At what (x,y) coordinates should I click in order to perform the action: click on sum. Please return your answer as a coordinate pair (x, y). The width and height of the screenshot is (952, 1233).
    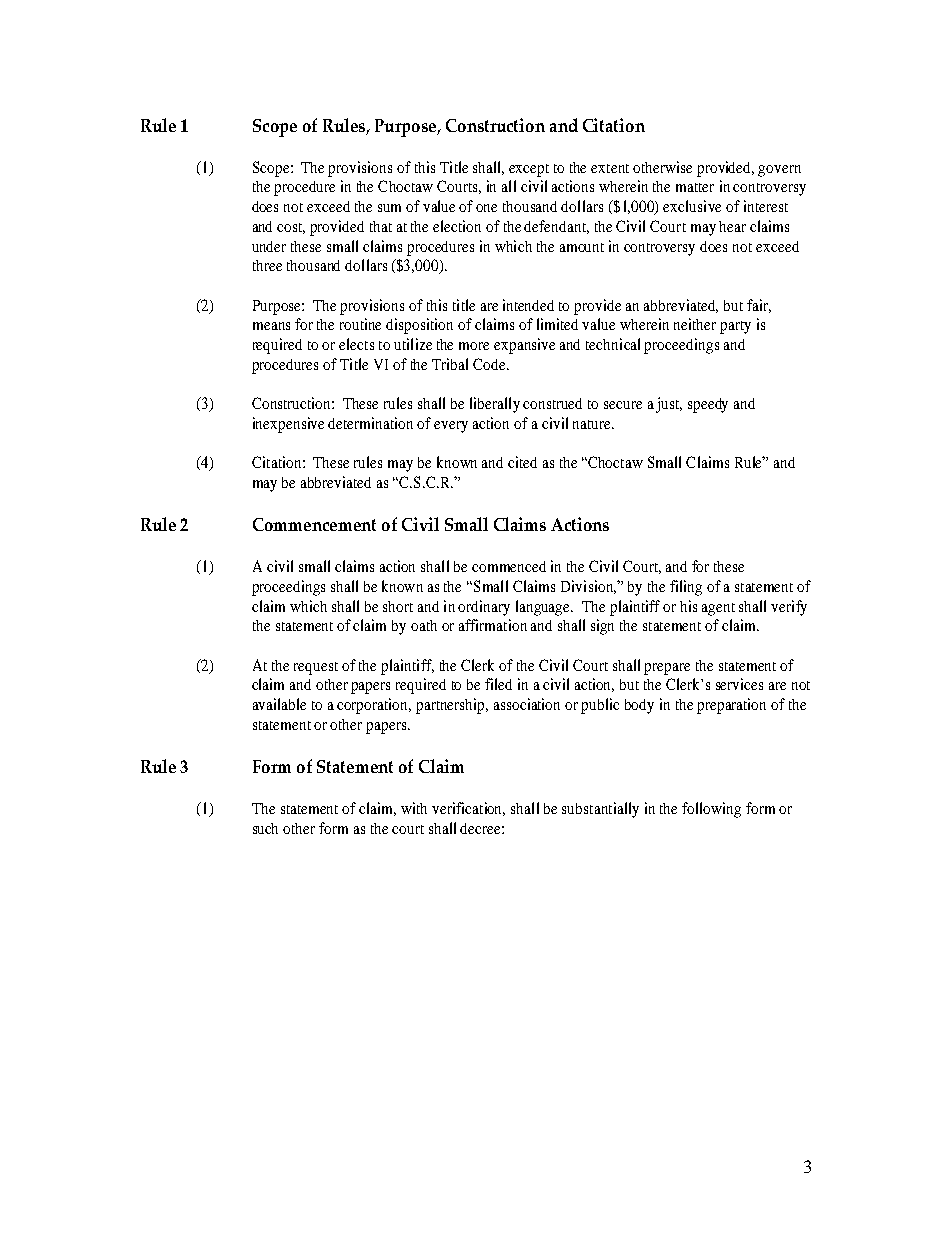
    Looking at the image, I should click on (389, 208).
